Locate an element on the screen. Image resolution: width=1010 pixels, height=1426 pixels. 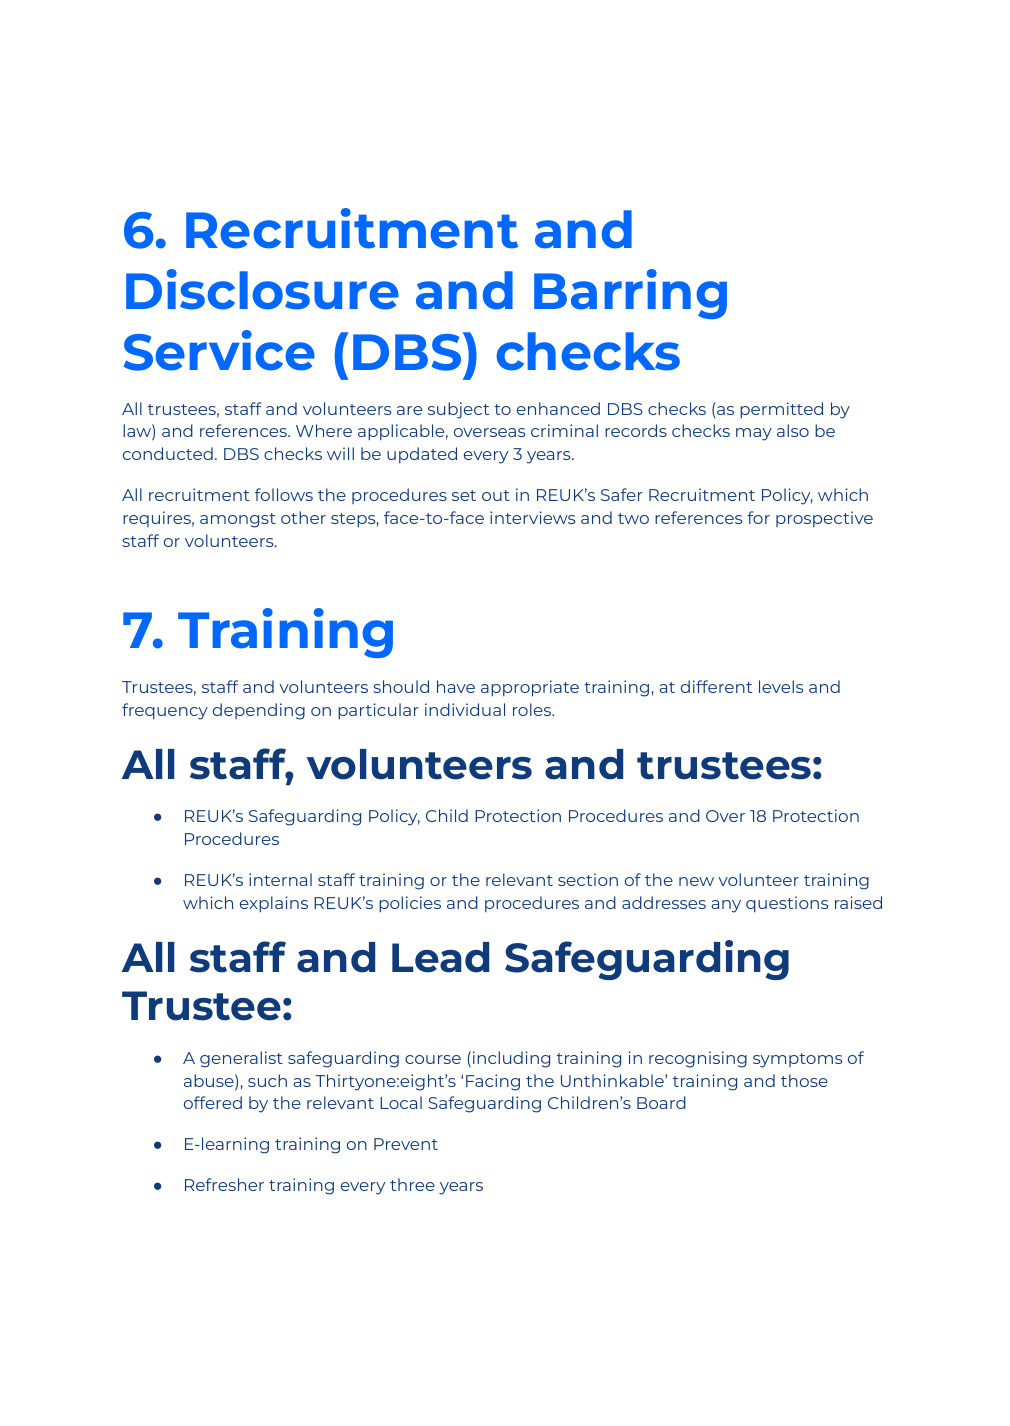
Disclosure is located at coordinates (262, 289).
